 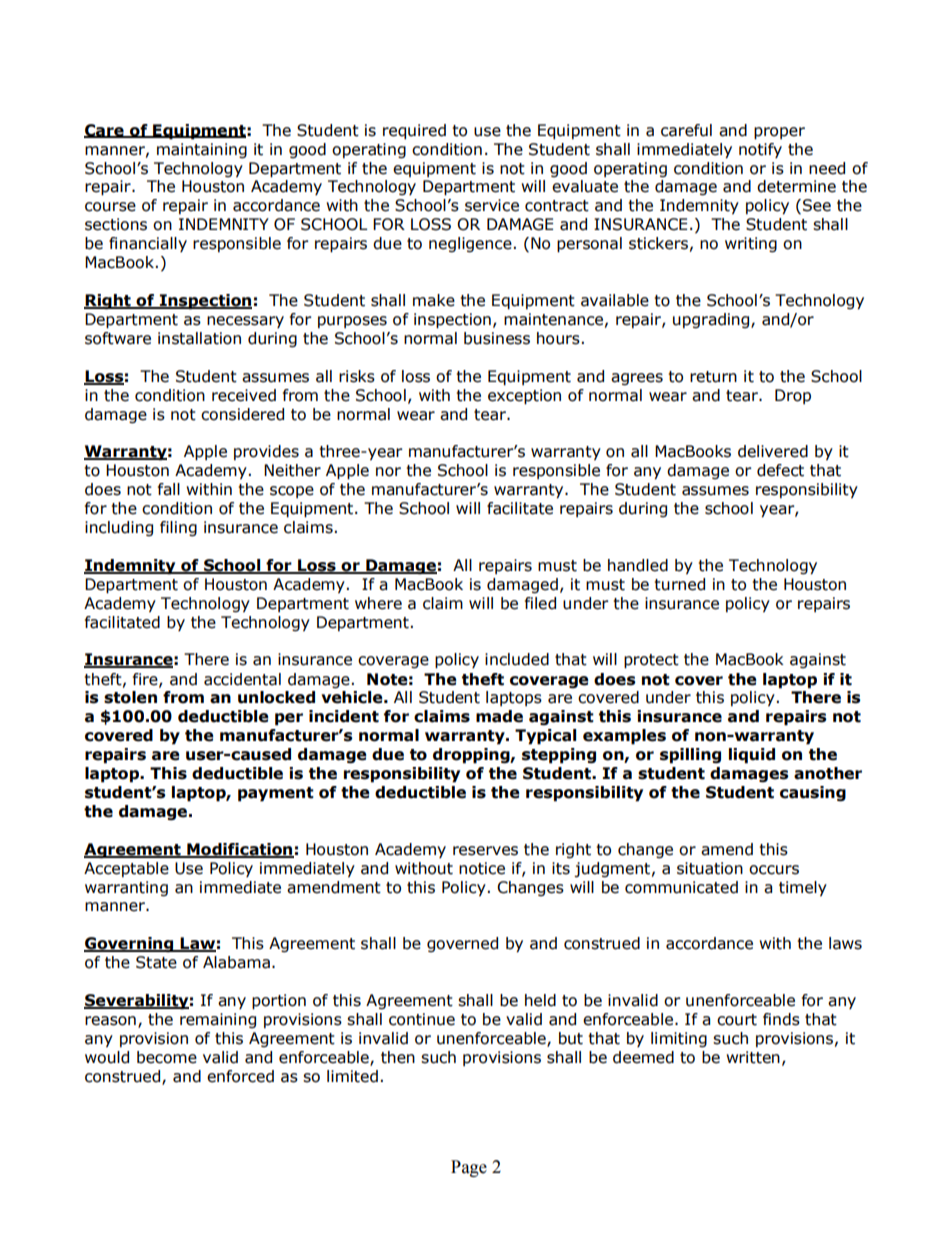 I want to click on service, so click(x=492, y=205).
